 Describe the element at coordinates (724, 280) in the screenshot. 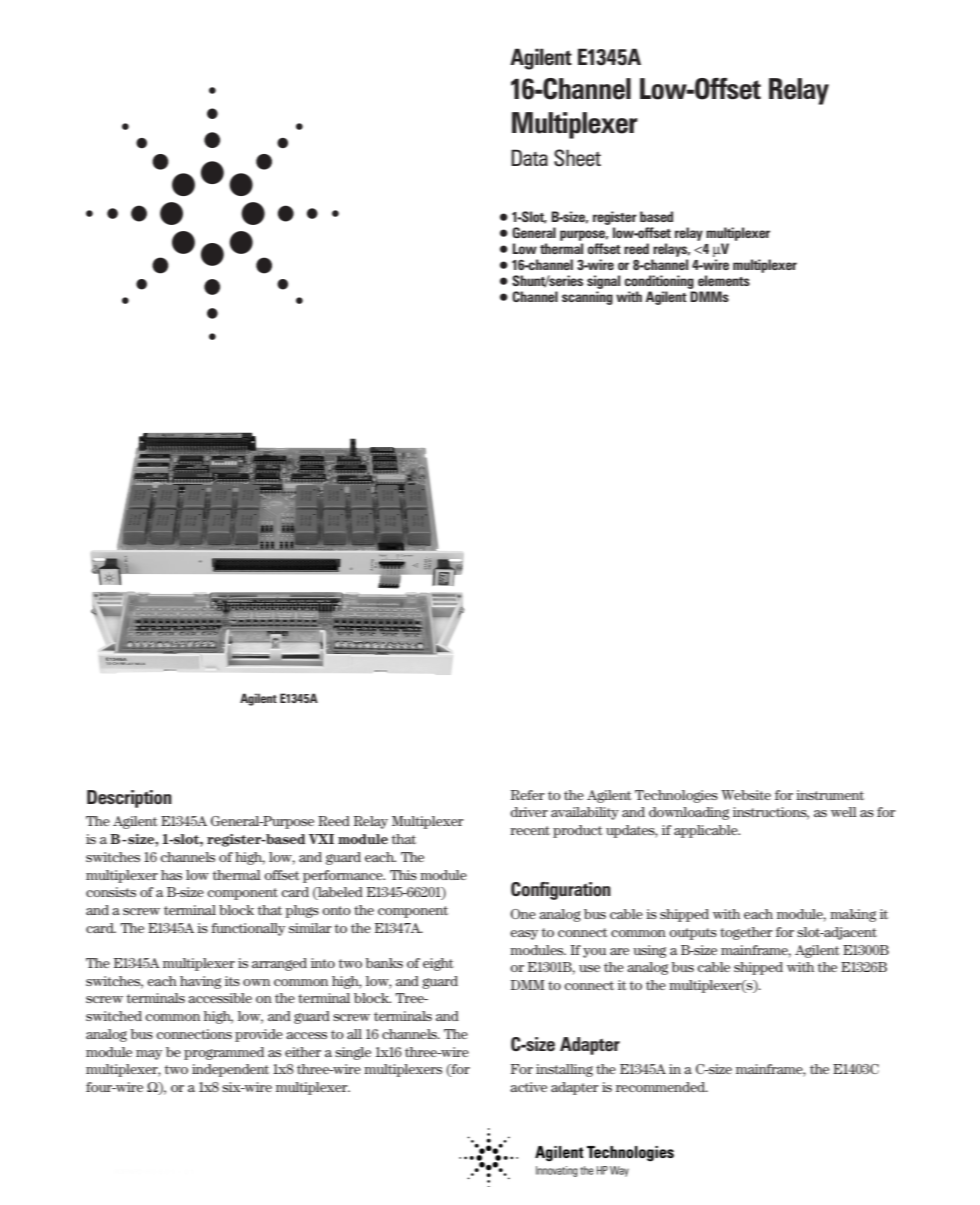

I see `elements` at that location.
